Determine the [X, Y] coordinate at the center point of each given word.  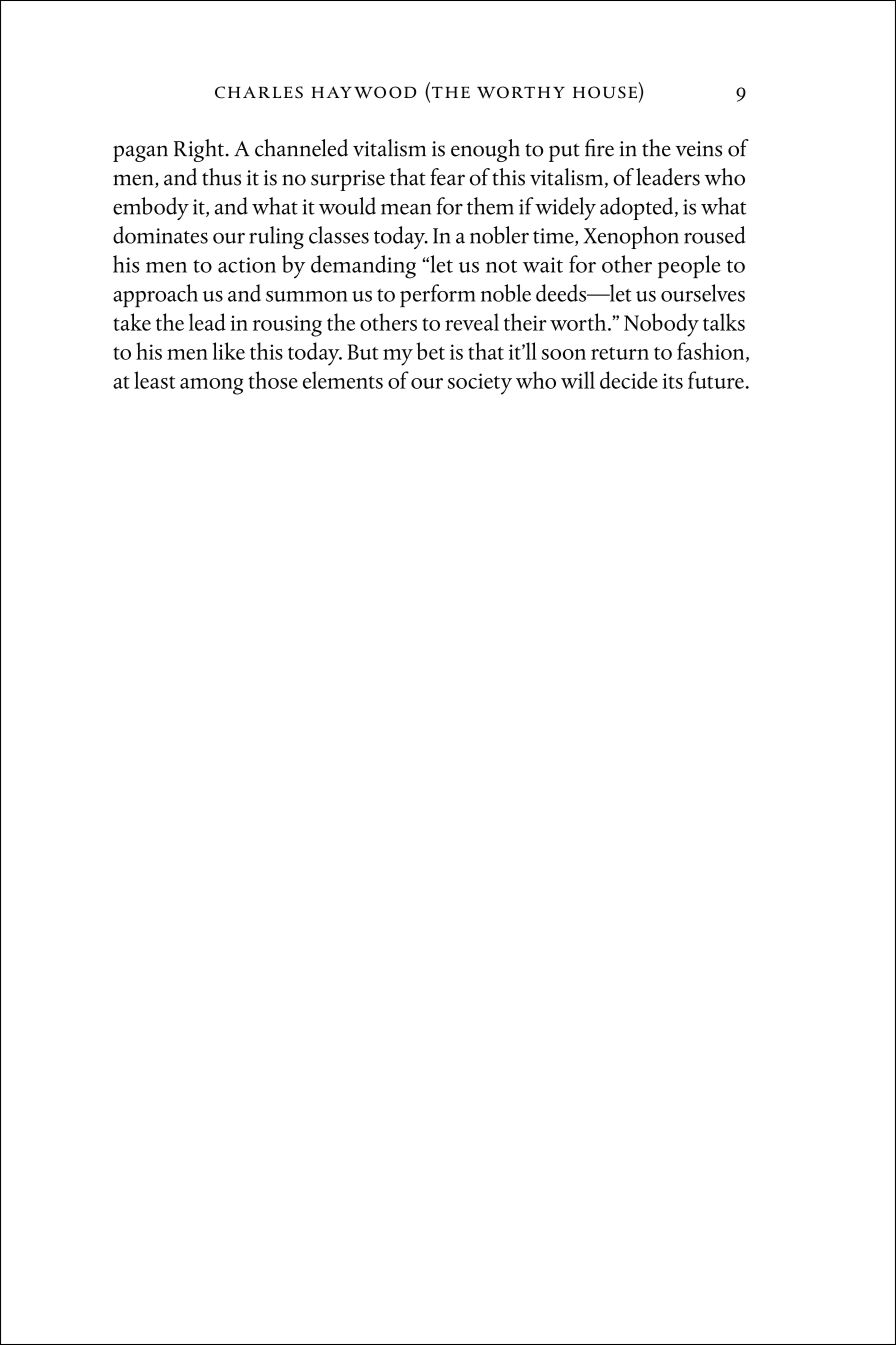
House [605, 92]
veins [698, 149]
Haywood [363, 92]
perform [438, 295]
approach [155, 295]
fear [447, 177]
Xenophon [631, 237]
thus [221, 177]
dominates [160, 235]
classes [339, 235]
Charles [259, 92]
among [212, 386]
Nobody [661, 325]
